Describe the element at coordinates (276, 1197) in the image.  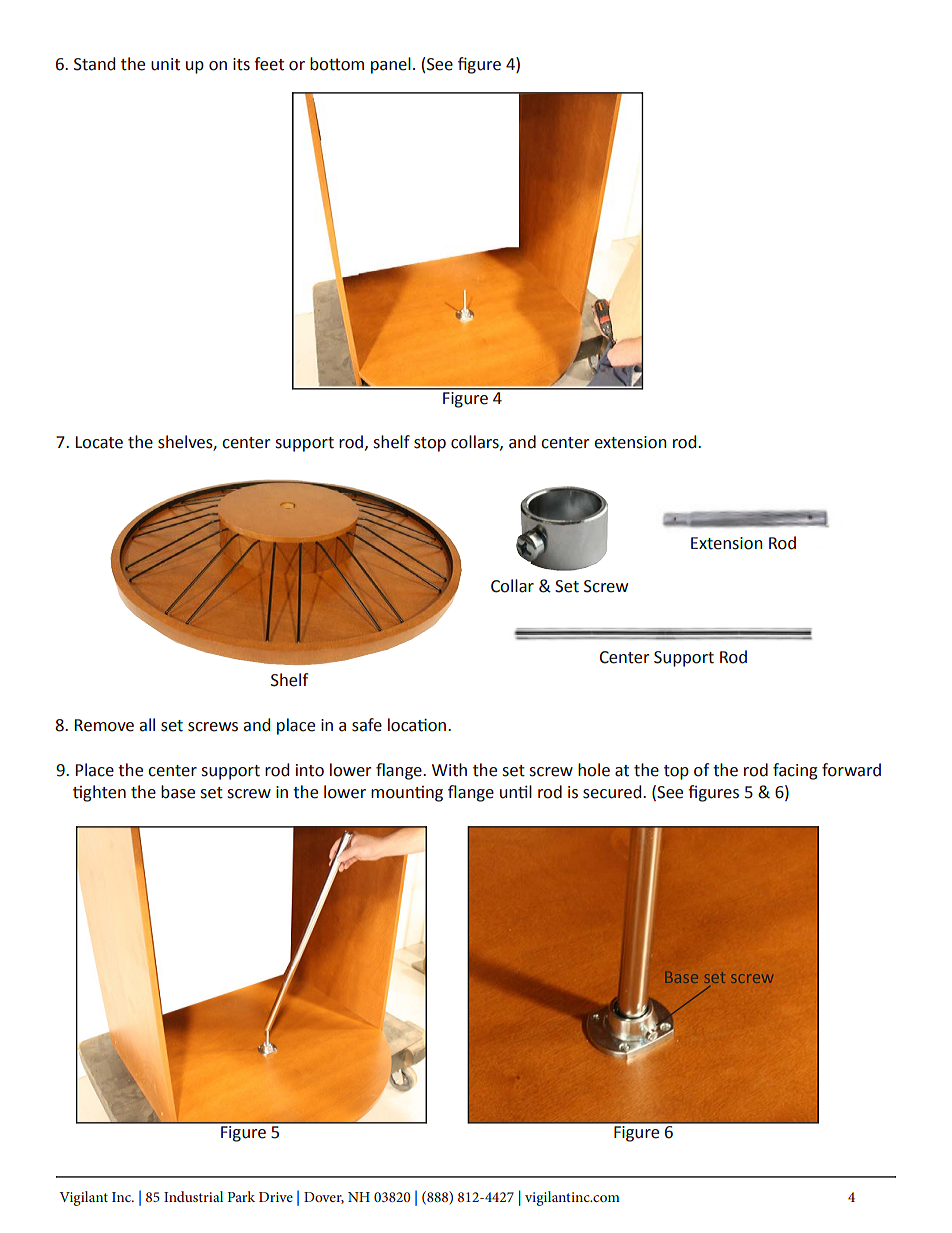
I see `Drive` at that location.
